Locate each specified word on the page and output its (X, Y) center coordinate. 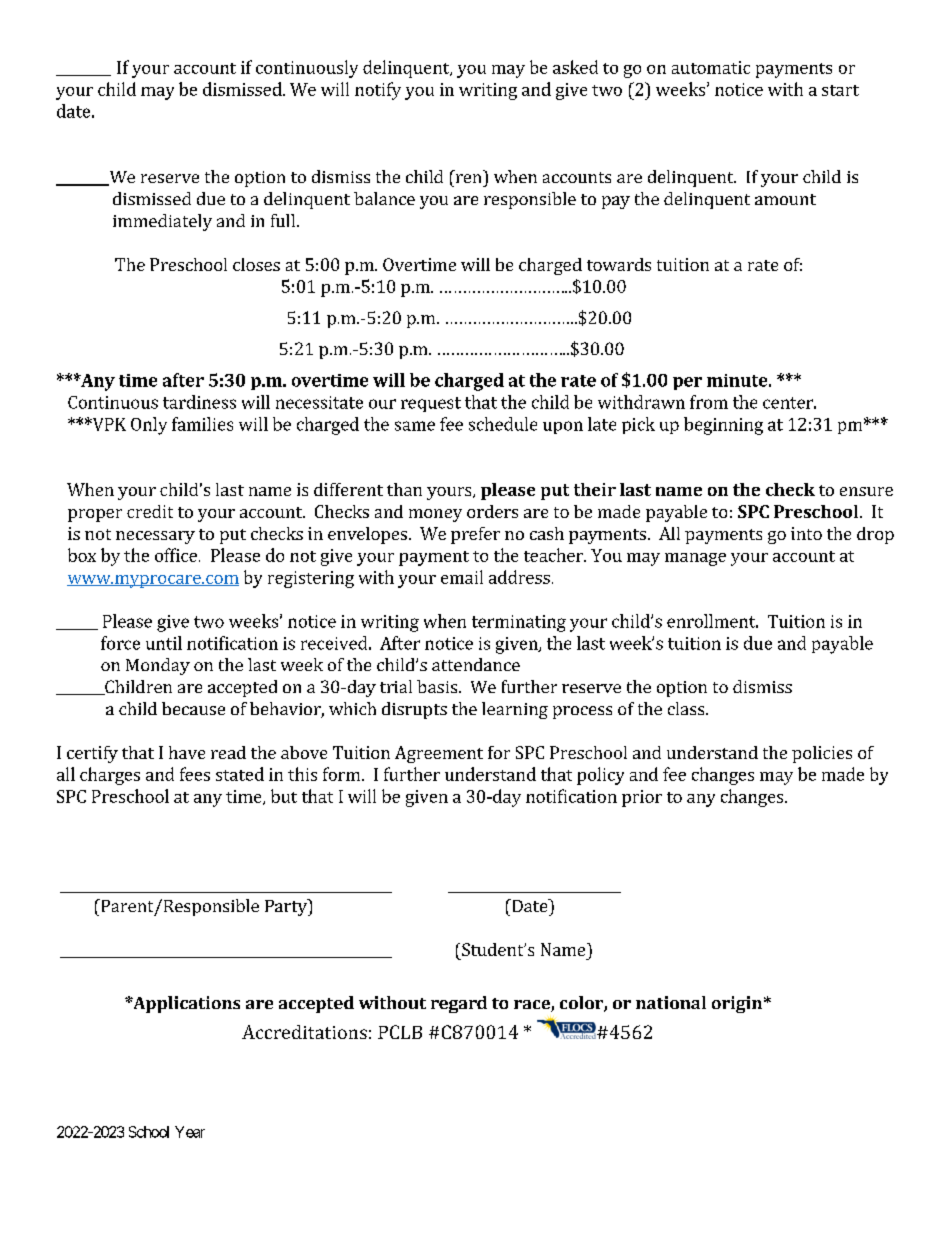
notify (378, 91)
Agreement (439, 754)
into (806, 533)
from (709, 402)
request (431, 404)
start (840, 90)
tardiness (199, 402)
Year (190, 1132)
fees (195, 774)
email (462, 577)
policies (822, 754)
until (164, 643)
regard (459, 1004)
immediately (162, 222)
